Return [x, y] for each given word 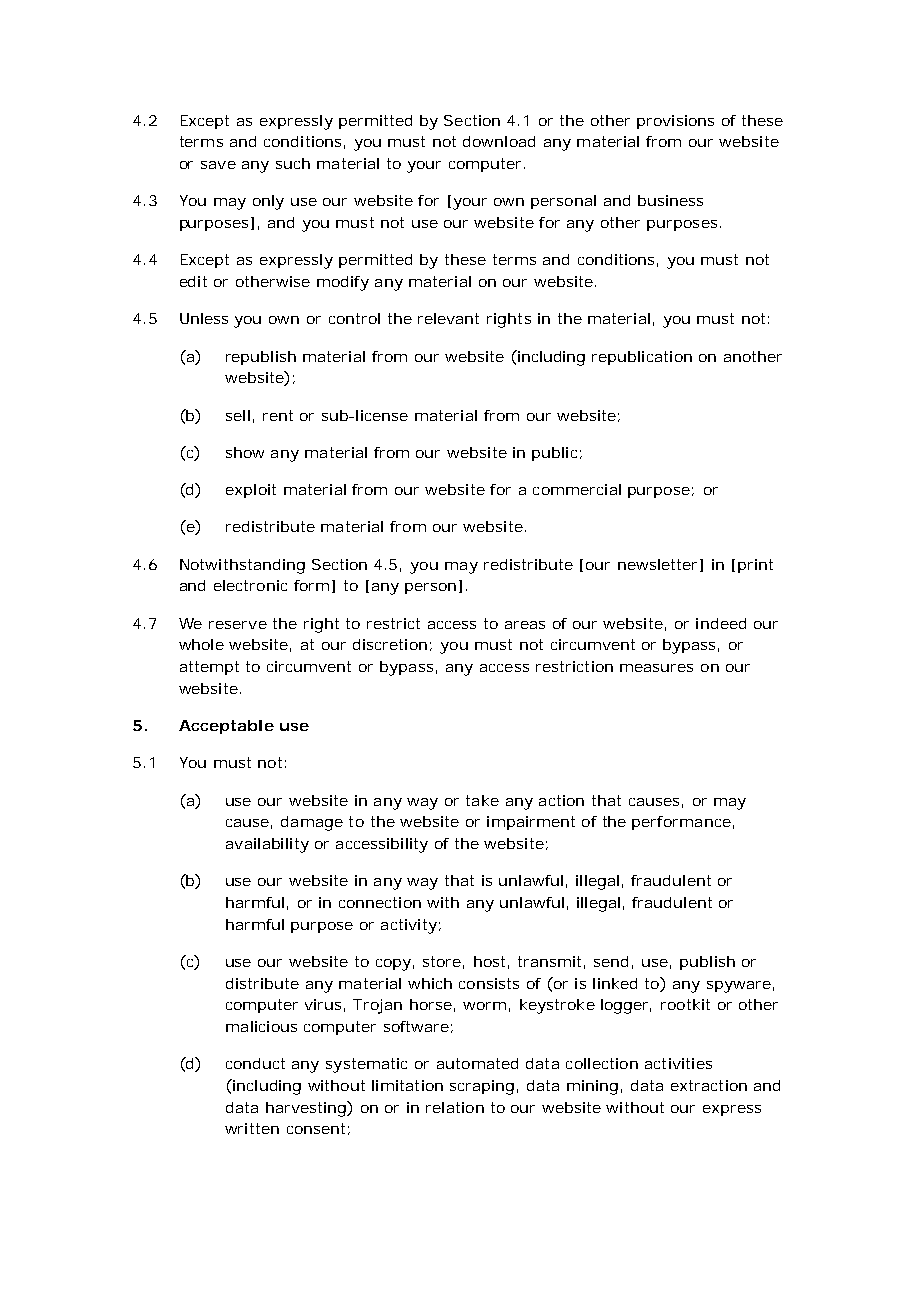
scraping [482, 1087]
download [499, 141]
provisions [675, 122]
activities [678, 1063]
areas [525, 625]
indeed [721, 623]
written [252, 1128]
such [293, 163]
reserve [238, 625]
